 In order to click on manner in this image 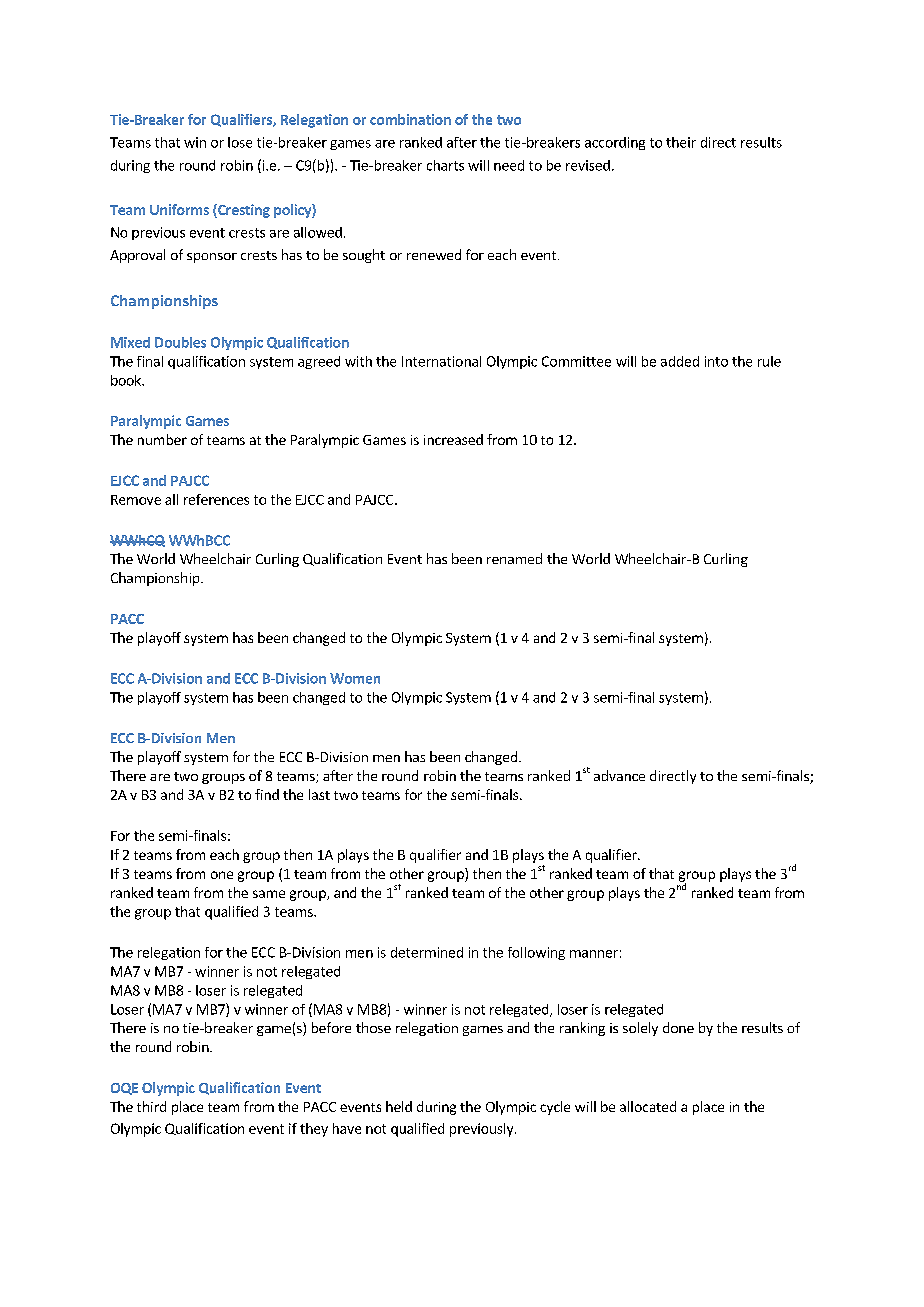, I will do `click(594, 954)`.
